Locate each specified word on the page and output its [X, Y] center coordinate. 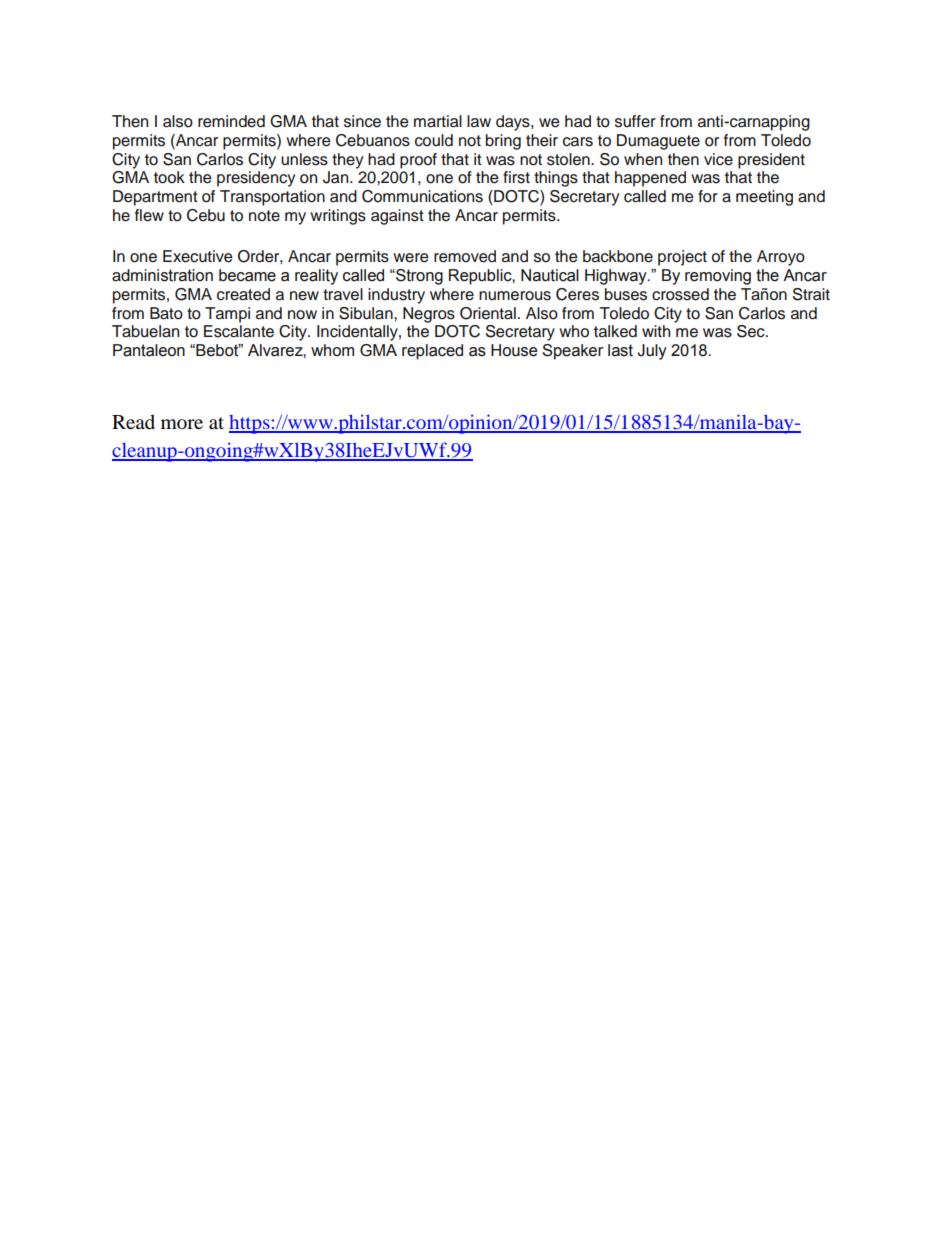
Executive [198, 256]
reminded [231, 121]
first [516, 177]
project [682, 258]
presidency [256, 179]
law [479, 121]
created [243, 294]
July [652, 352]
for [708, 196]
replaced [432, 352]
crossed [680, 294]
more [182, 424]
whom [332, 350]
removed [465, 256]
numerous [515, 296]
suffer [635, 121]
